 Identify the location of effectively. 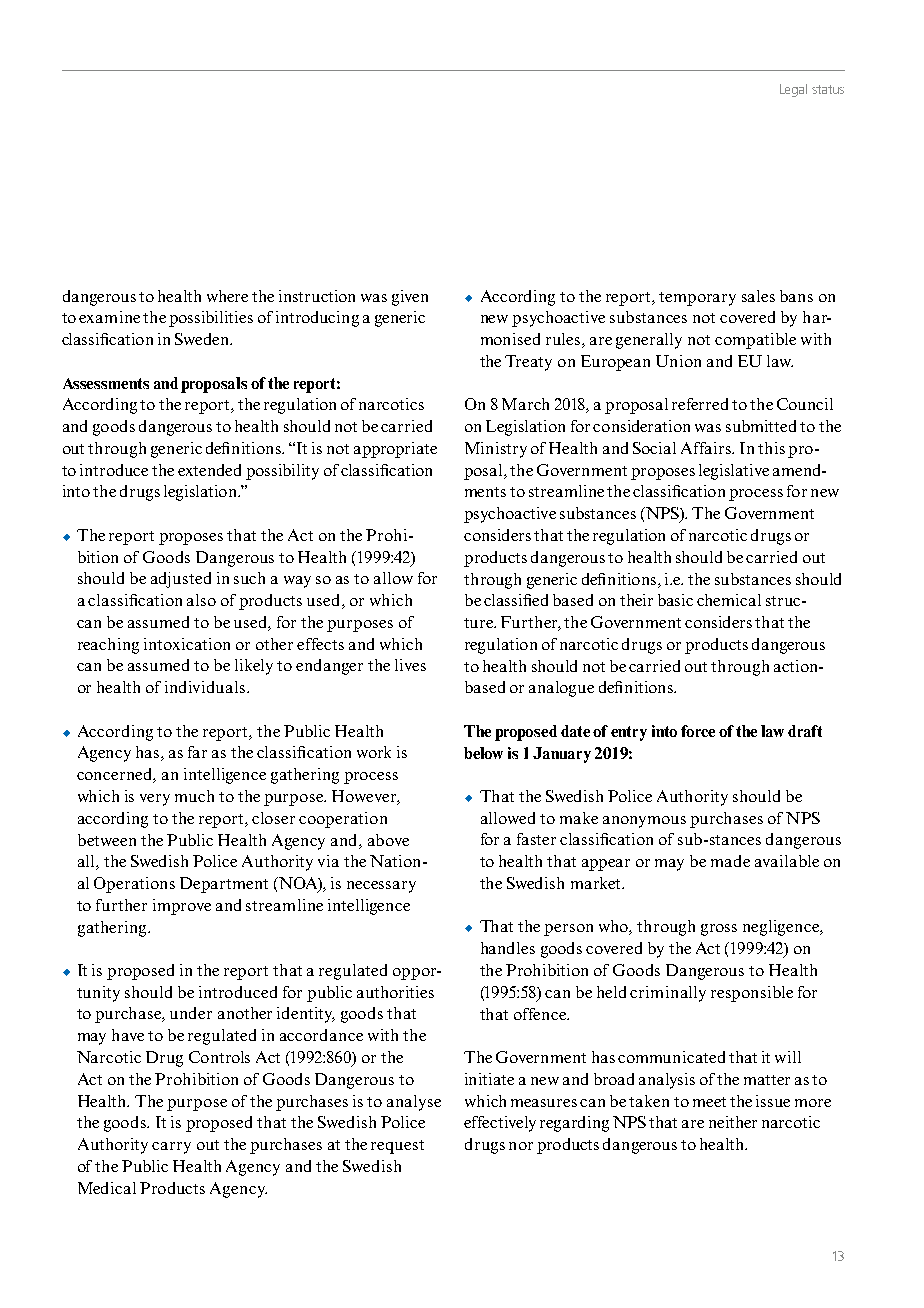
(500, 1124).
